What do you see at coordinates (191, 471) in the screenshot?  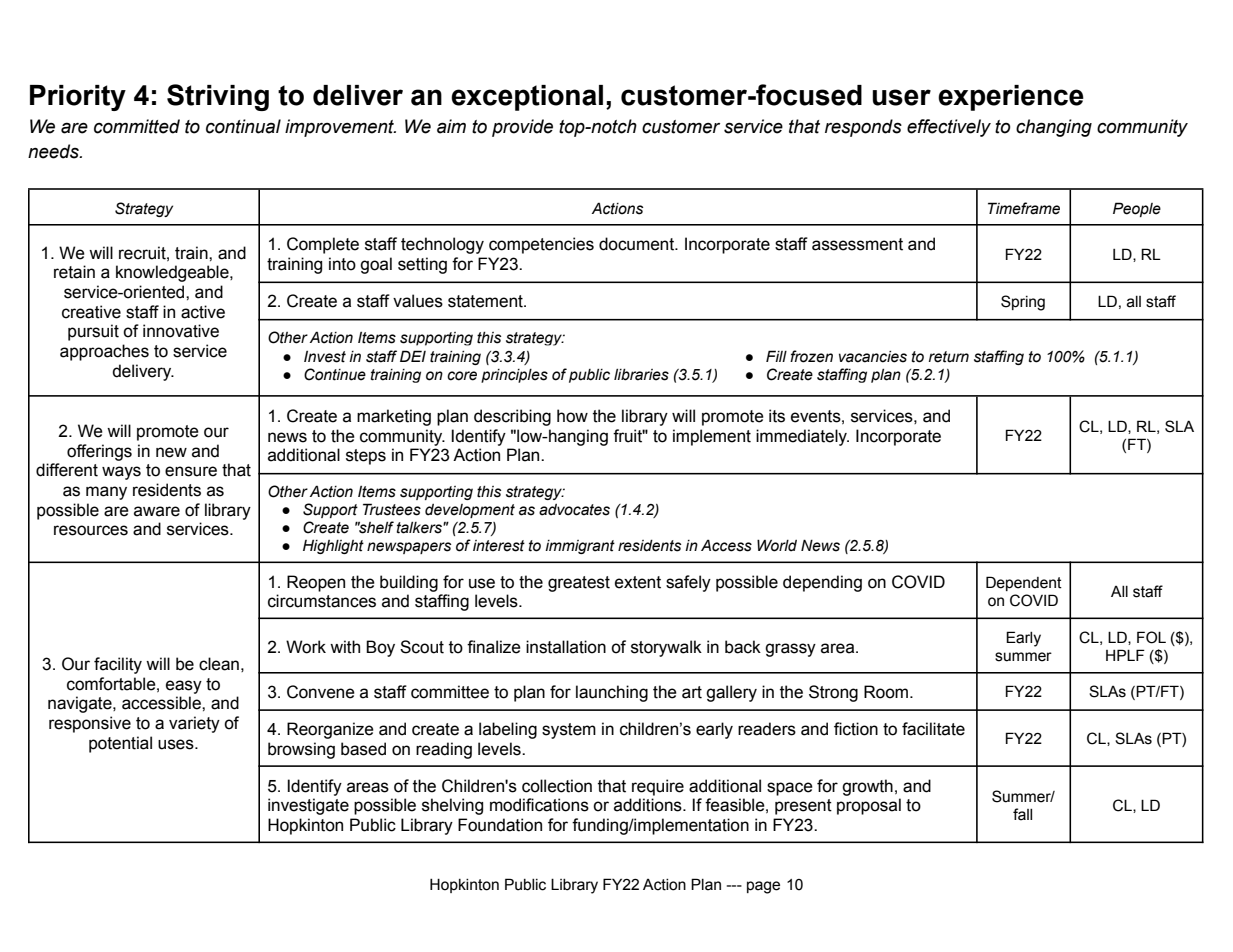 I see `ensure` at bounding box center [191, 471].
